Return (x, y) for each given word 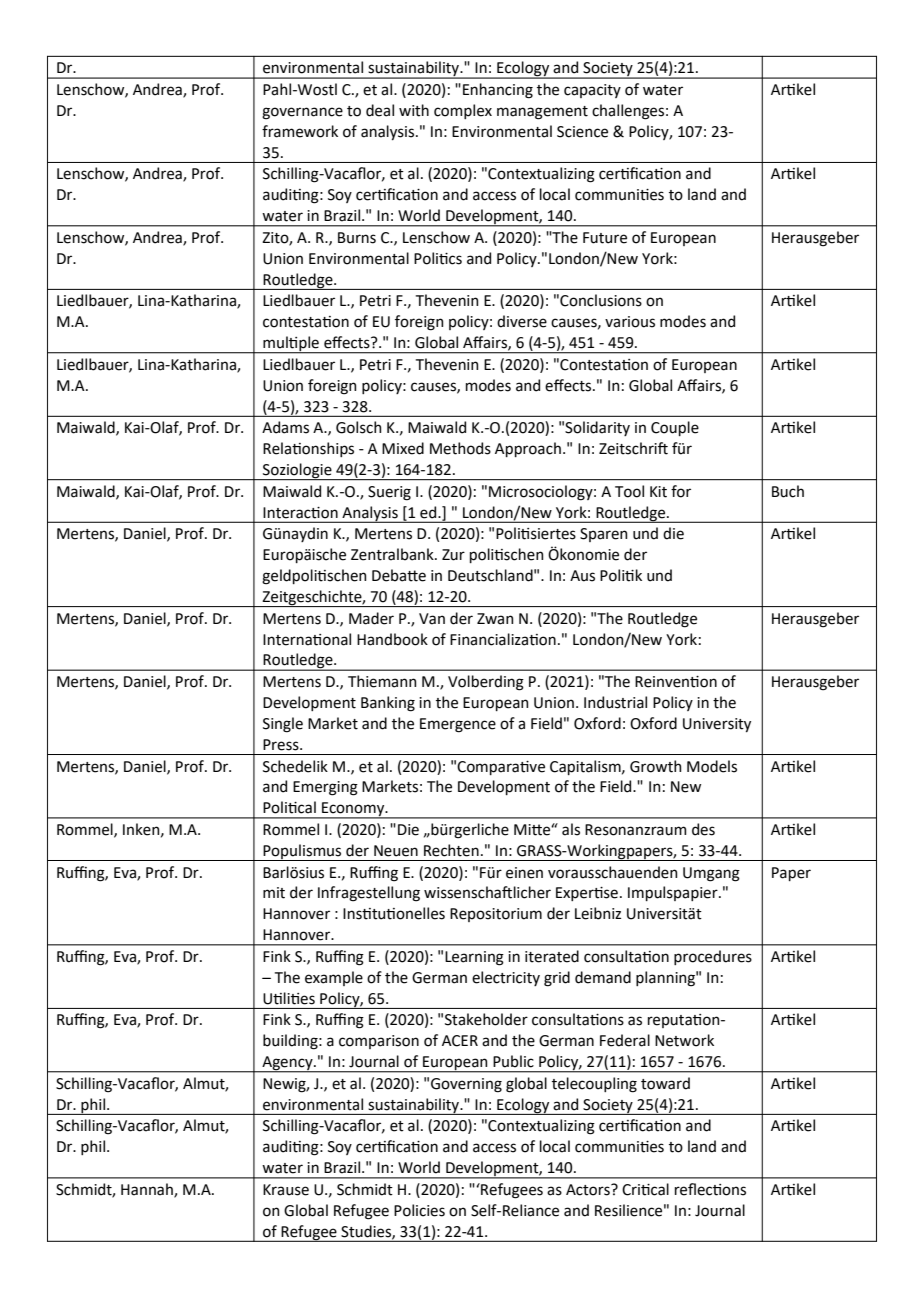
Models (712, 766)
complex (463, 111)
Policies (419, 1210)
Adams (285, 427)
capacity (592, 91)
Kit (658, 492)
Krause (286, 1190)
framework (300, 131)
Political (289, 807)
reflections (710, 1189)
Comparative (501, 768)
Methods (460, 448)
